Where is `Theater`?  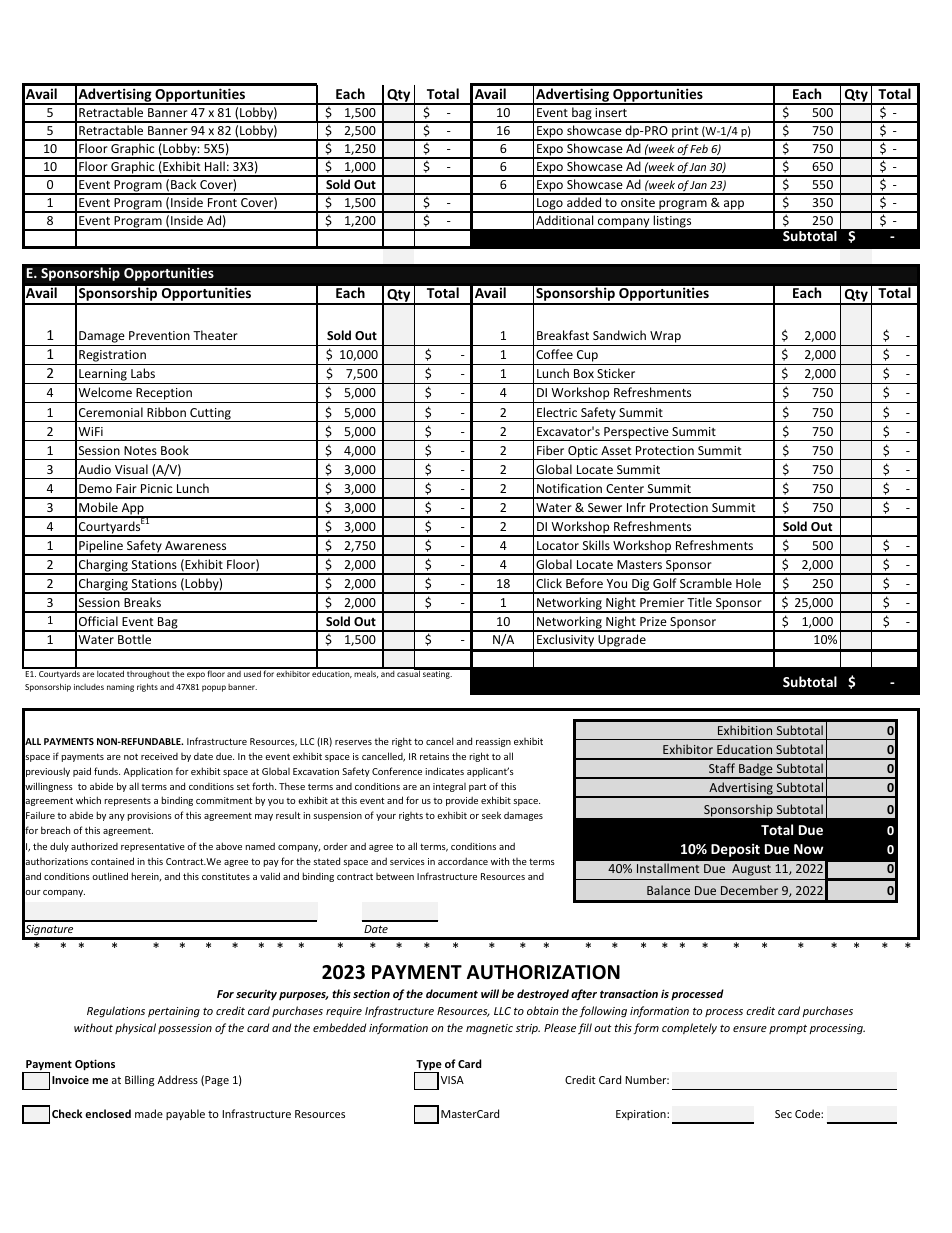
Theater is located at coordinates (215, 335).
